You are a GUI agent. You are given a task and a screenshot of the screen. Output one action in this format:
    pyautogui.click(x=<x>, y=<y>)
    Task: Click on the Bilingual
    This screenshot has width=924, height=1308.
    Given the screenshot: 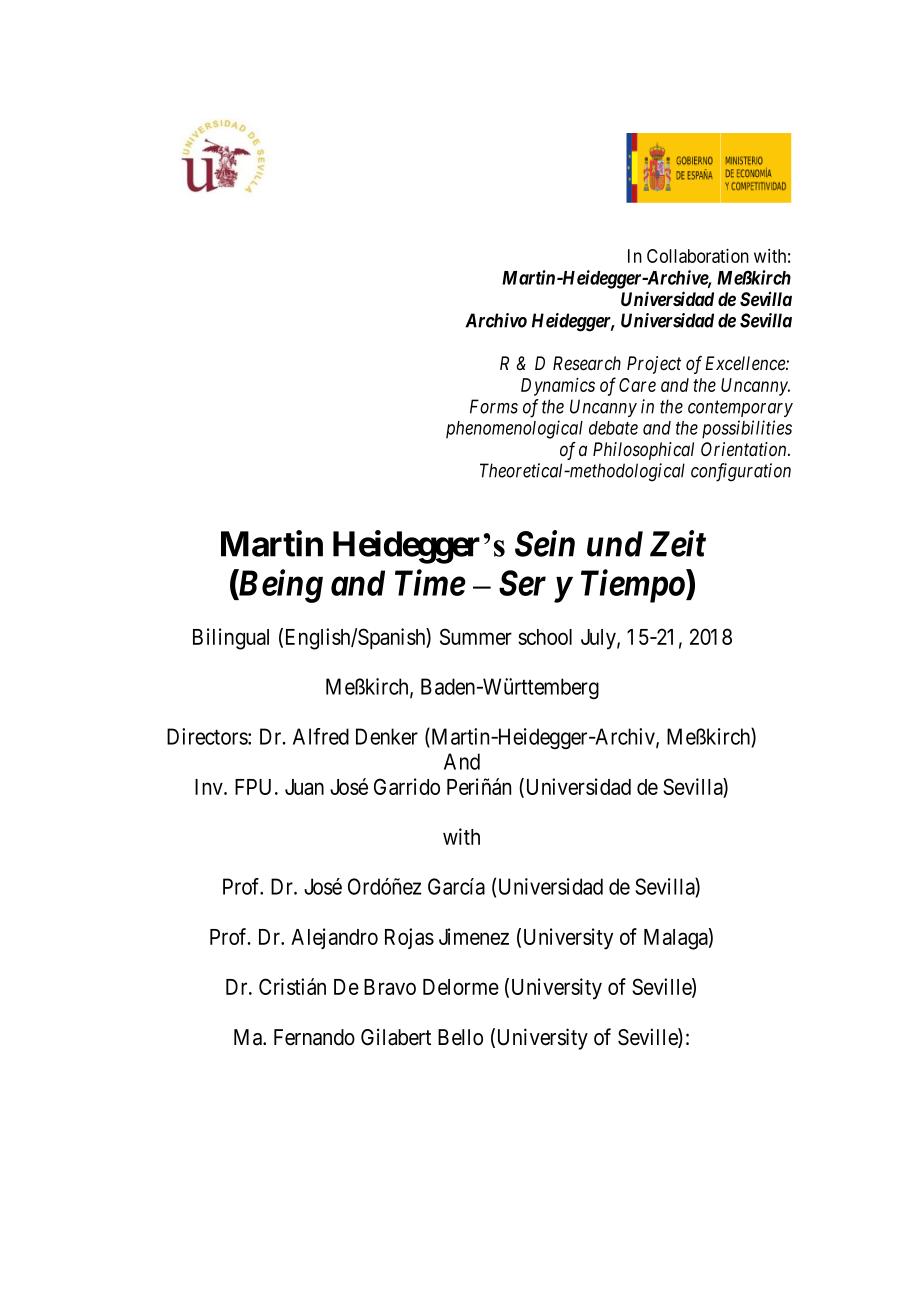 What is the action you would take?
    pyautogui.click(x=231, y=639)
